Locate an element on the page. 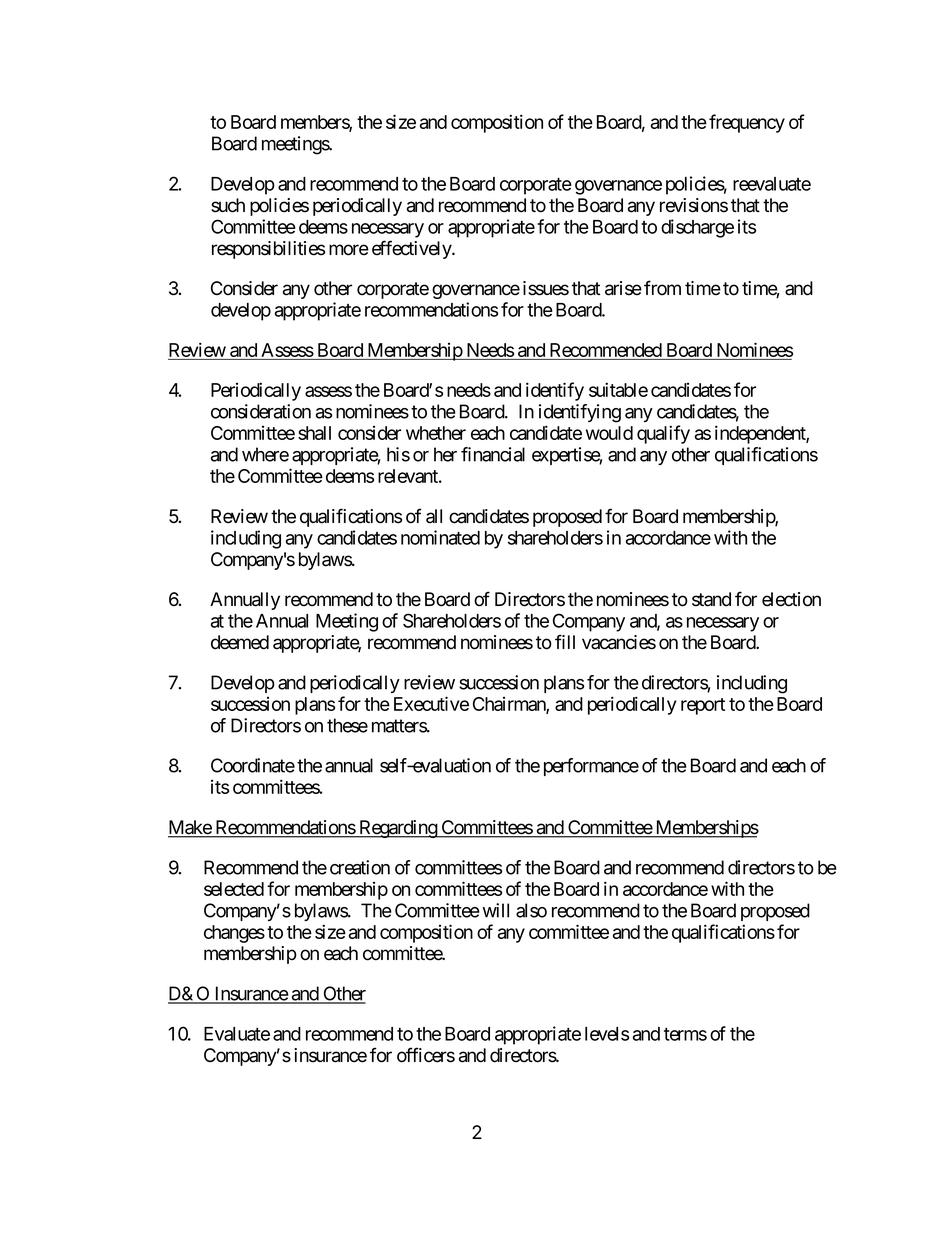 Image resolution: width=952 pixels, height=1233 pixels. stand is located at coordinates (711, 599).
